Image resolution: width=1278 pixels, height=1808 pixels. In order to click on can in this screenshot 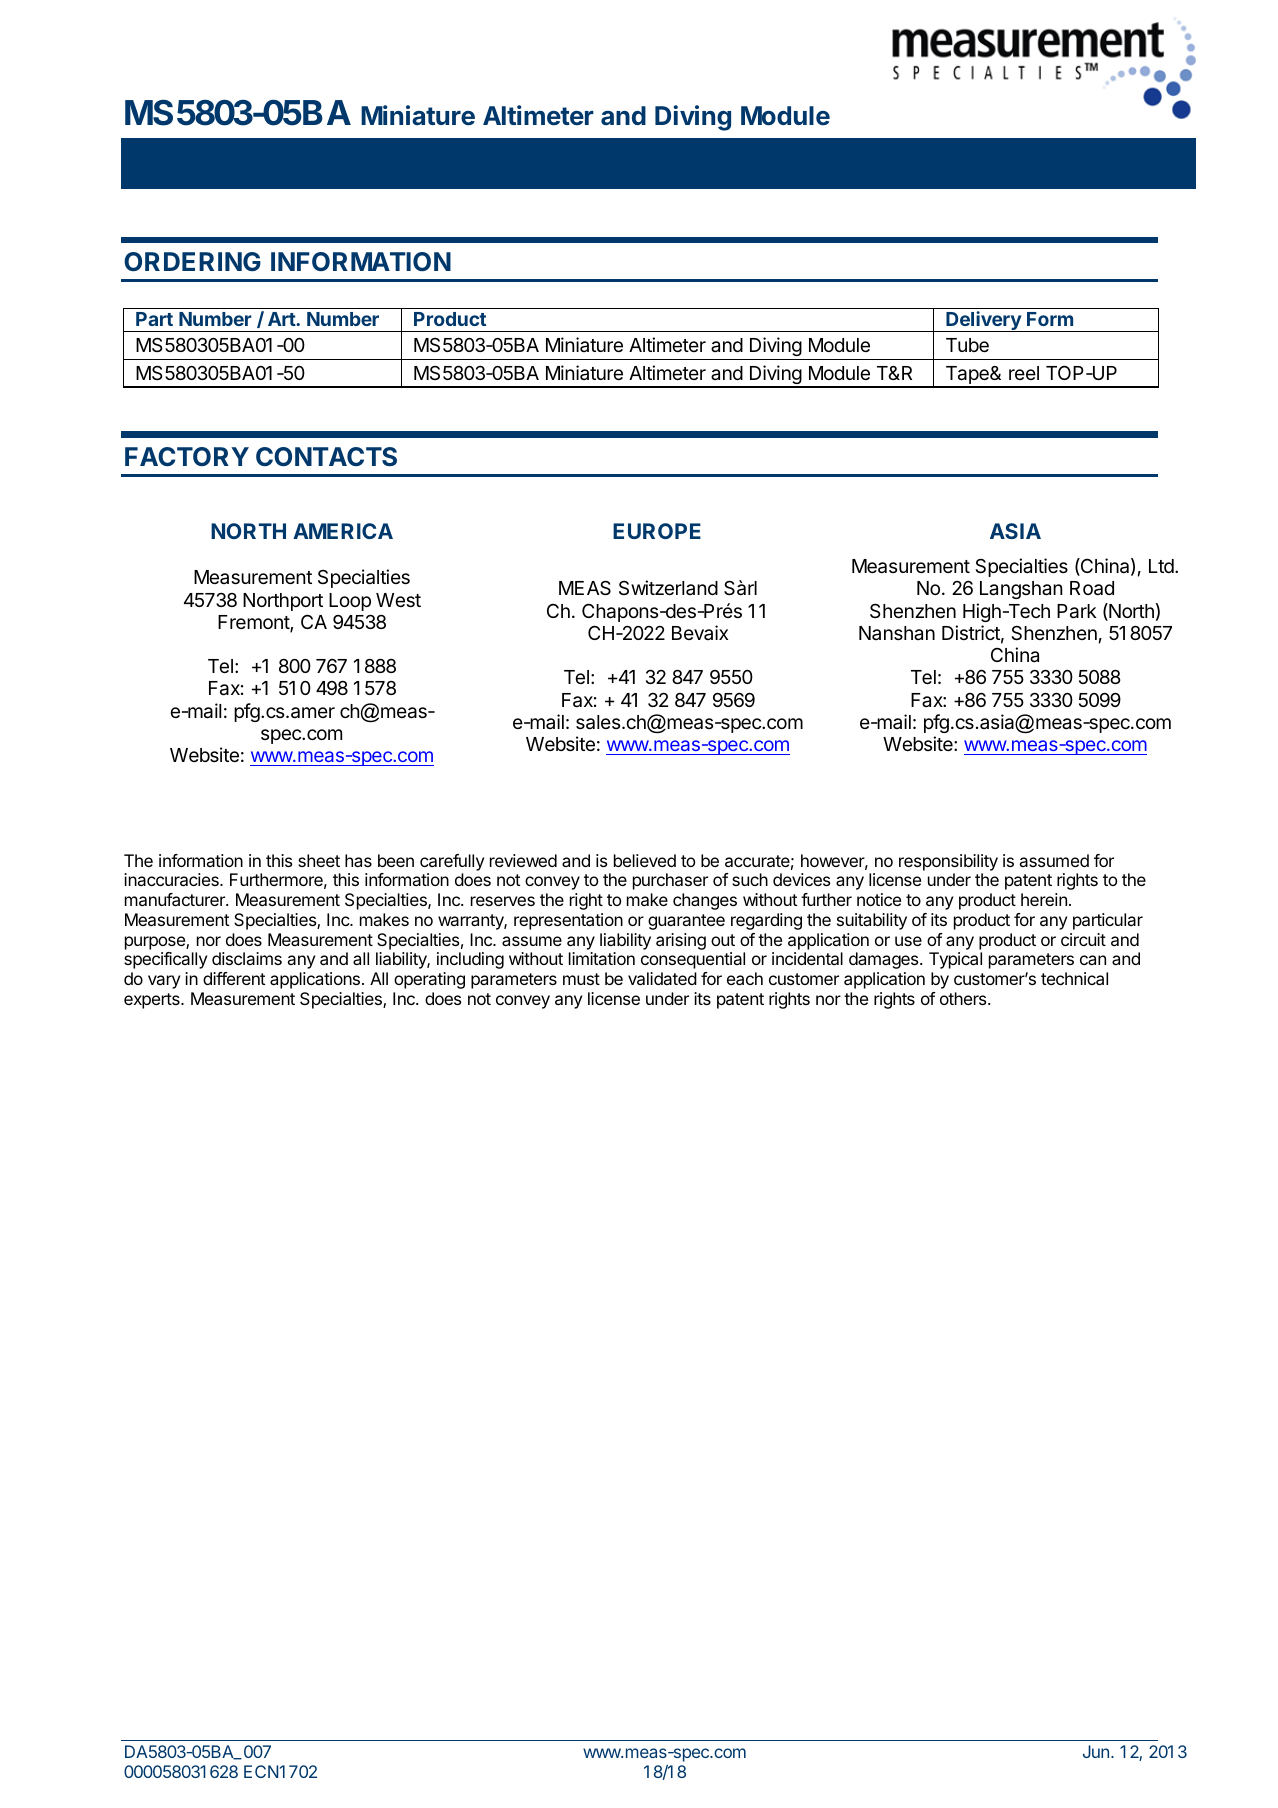, I will do `click(1093, 960)`.
